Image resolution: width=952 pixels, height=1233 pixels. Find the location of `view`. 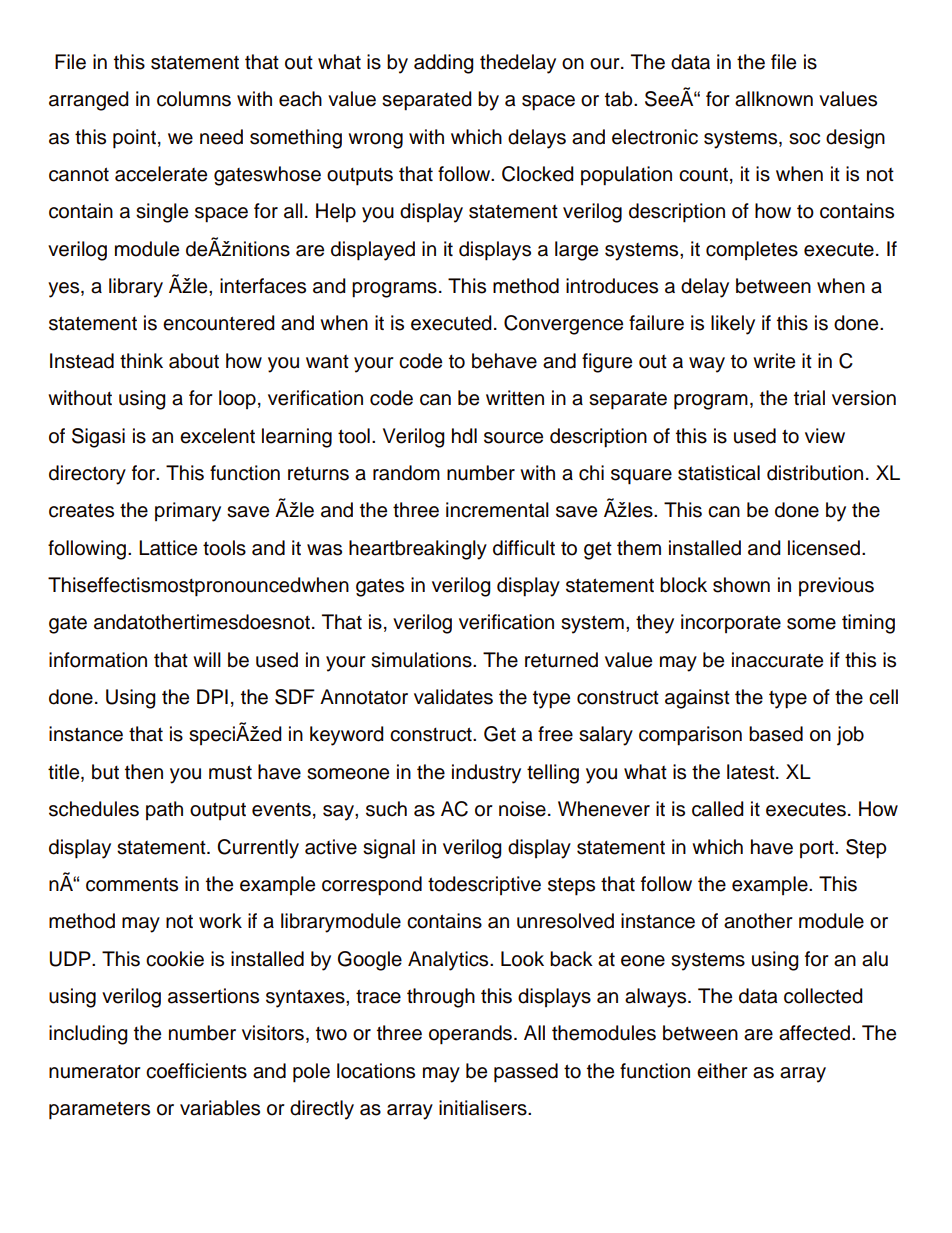

view is located at coordinates (825, 436).
